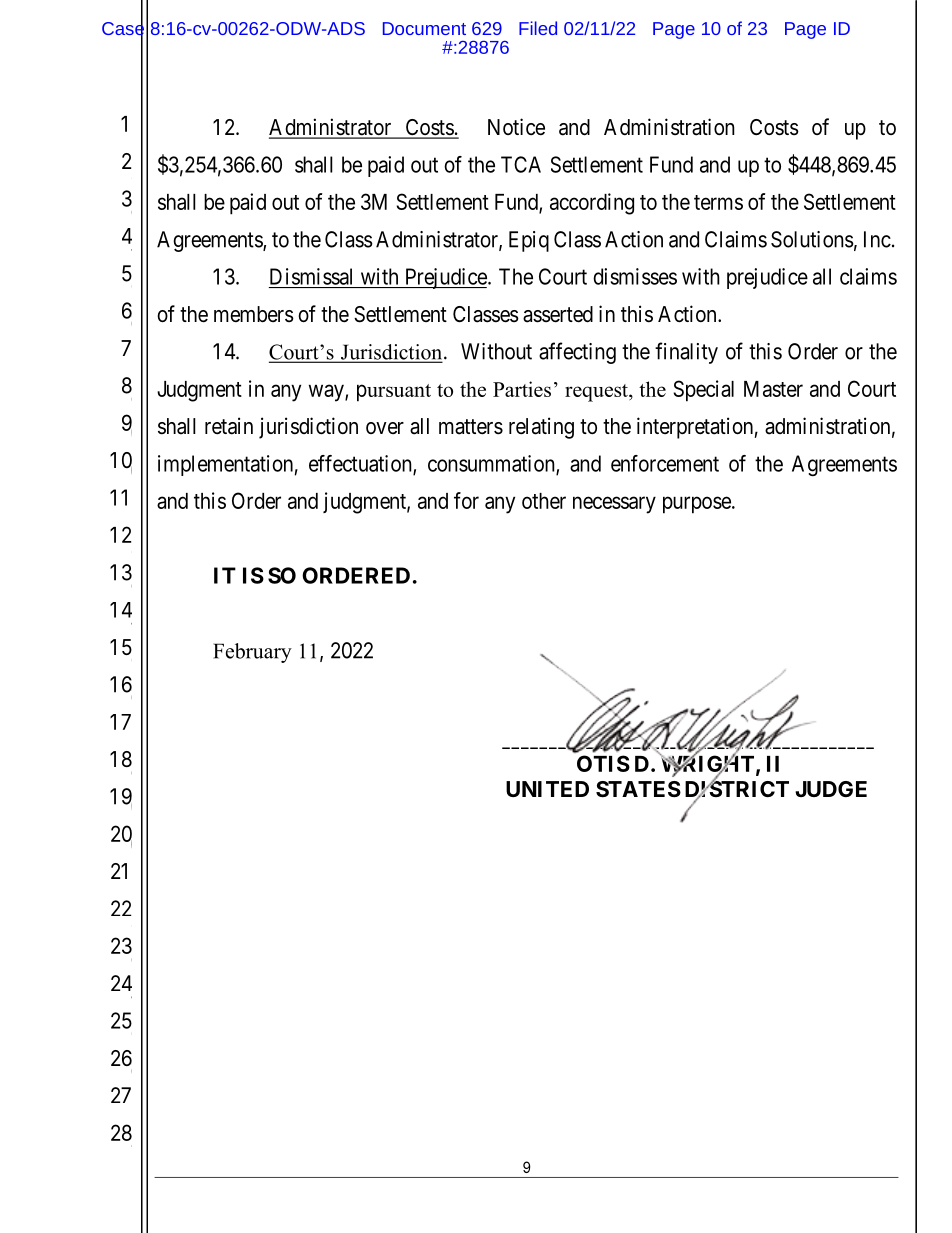 This screenshot has height=1233, width=952. I want to click on Filed, so click(538, 28).
